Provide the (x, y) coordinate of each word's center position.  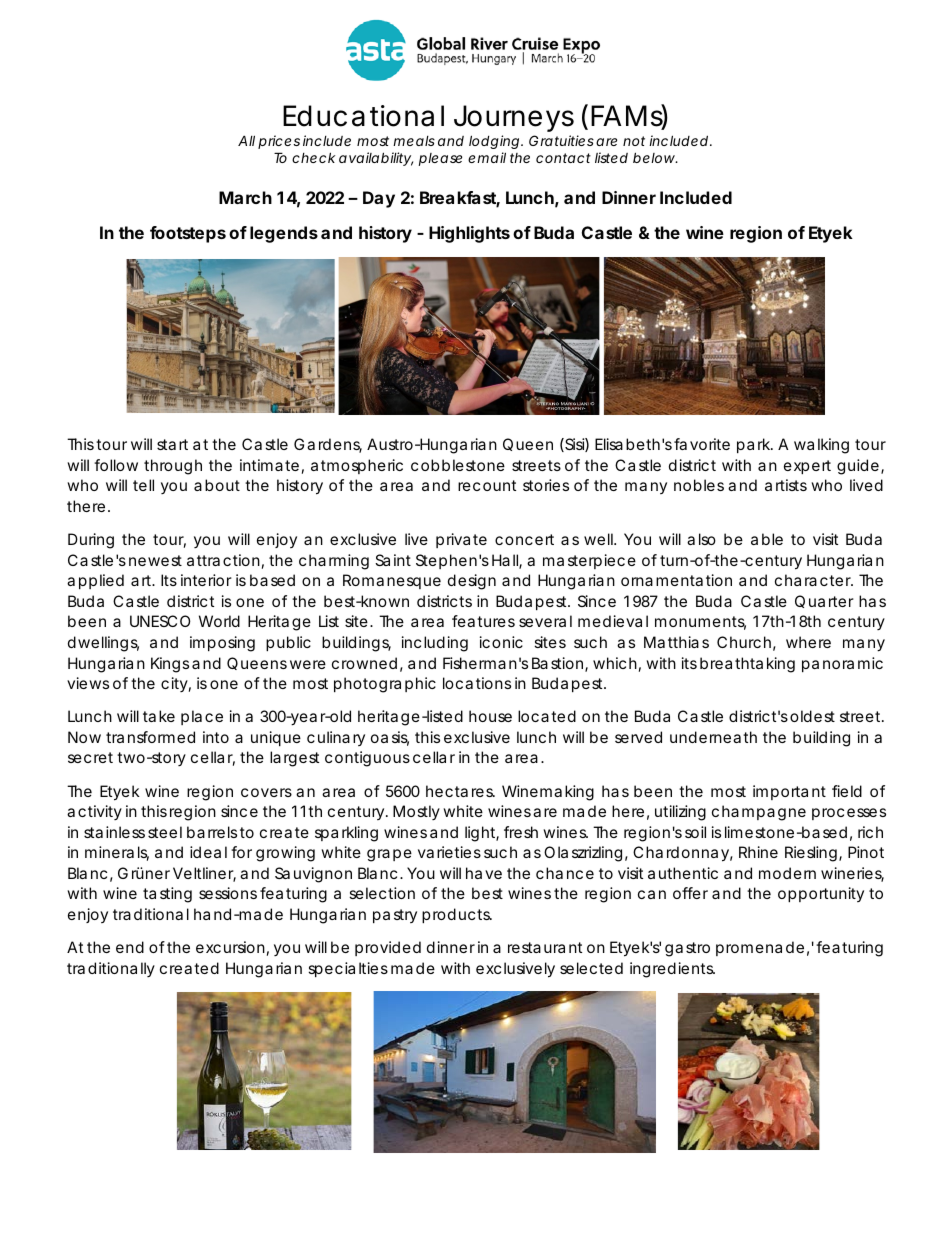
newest (155, 560)
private (461, 540)
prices (279, 142)
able (767, 539)
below (655, 157)
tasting (167, 895)
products (457, 915)
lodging (495, 142)
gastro (687, 949)
